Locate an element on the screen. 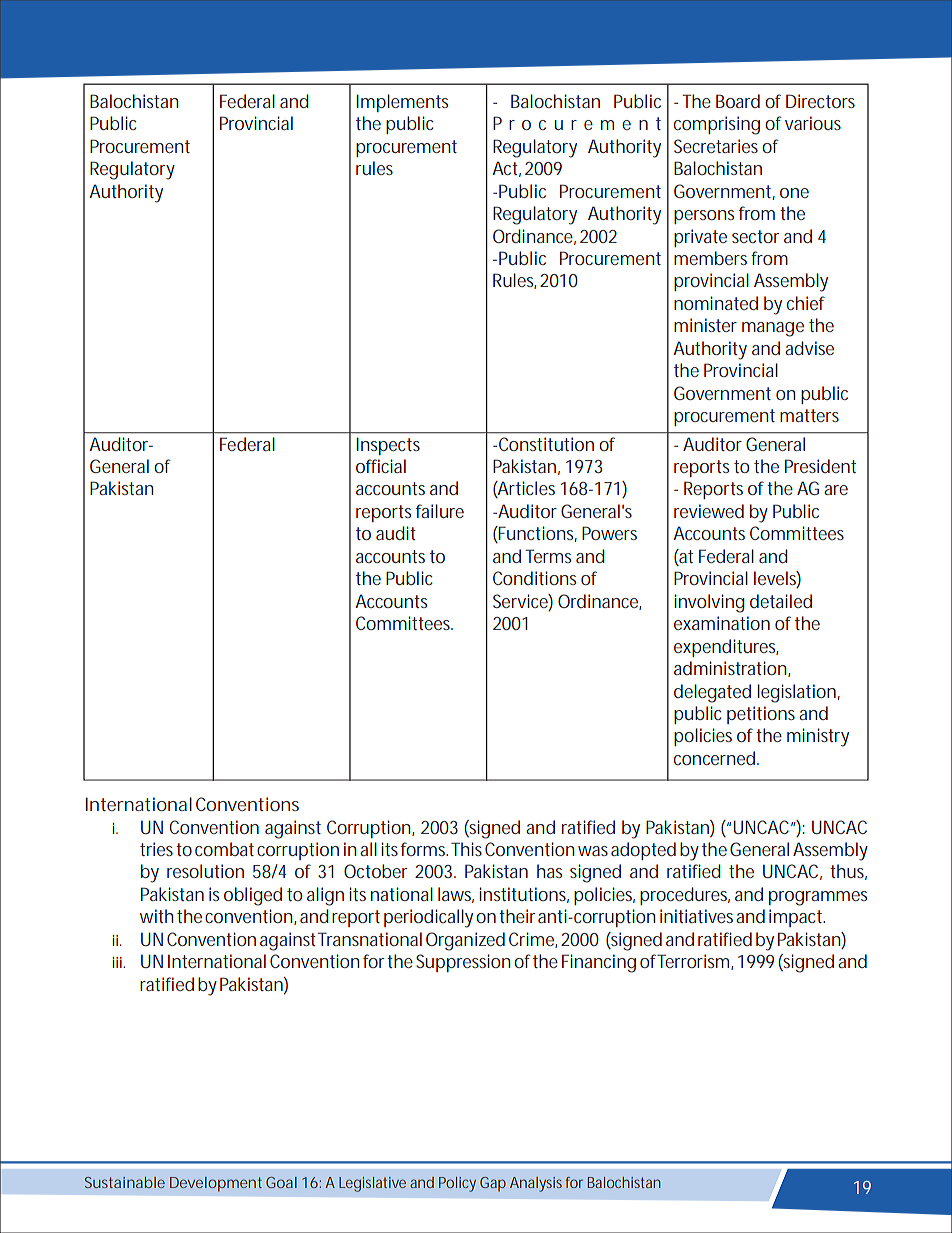  forms is located at coordinates (424, 849).
